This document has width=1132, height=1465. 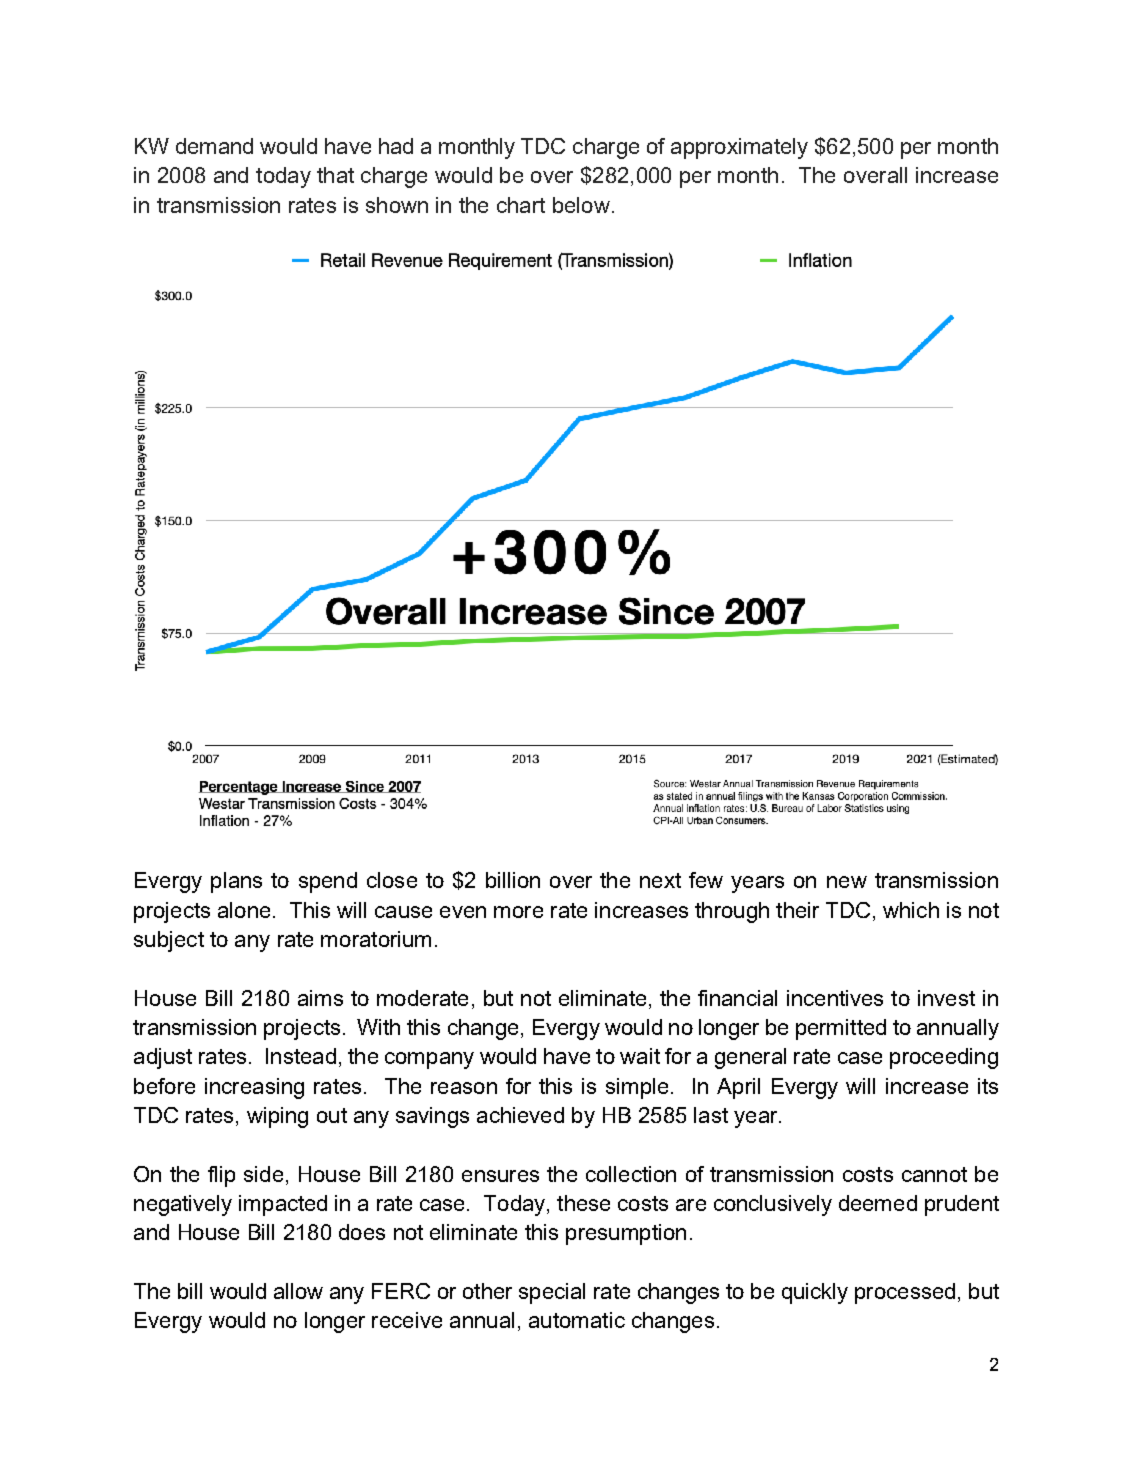 What do you see at coordinates (660, 880) in the document?
I see `next` at bounding box center [660, 880].
